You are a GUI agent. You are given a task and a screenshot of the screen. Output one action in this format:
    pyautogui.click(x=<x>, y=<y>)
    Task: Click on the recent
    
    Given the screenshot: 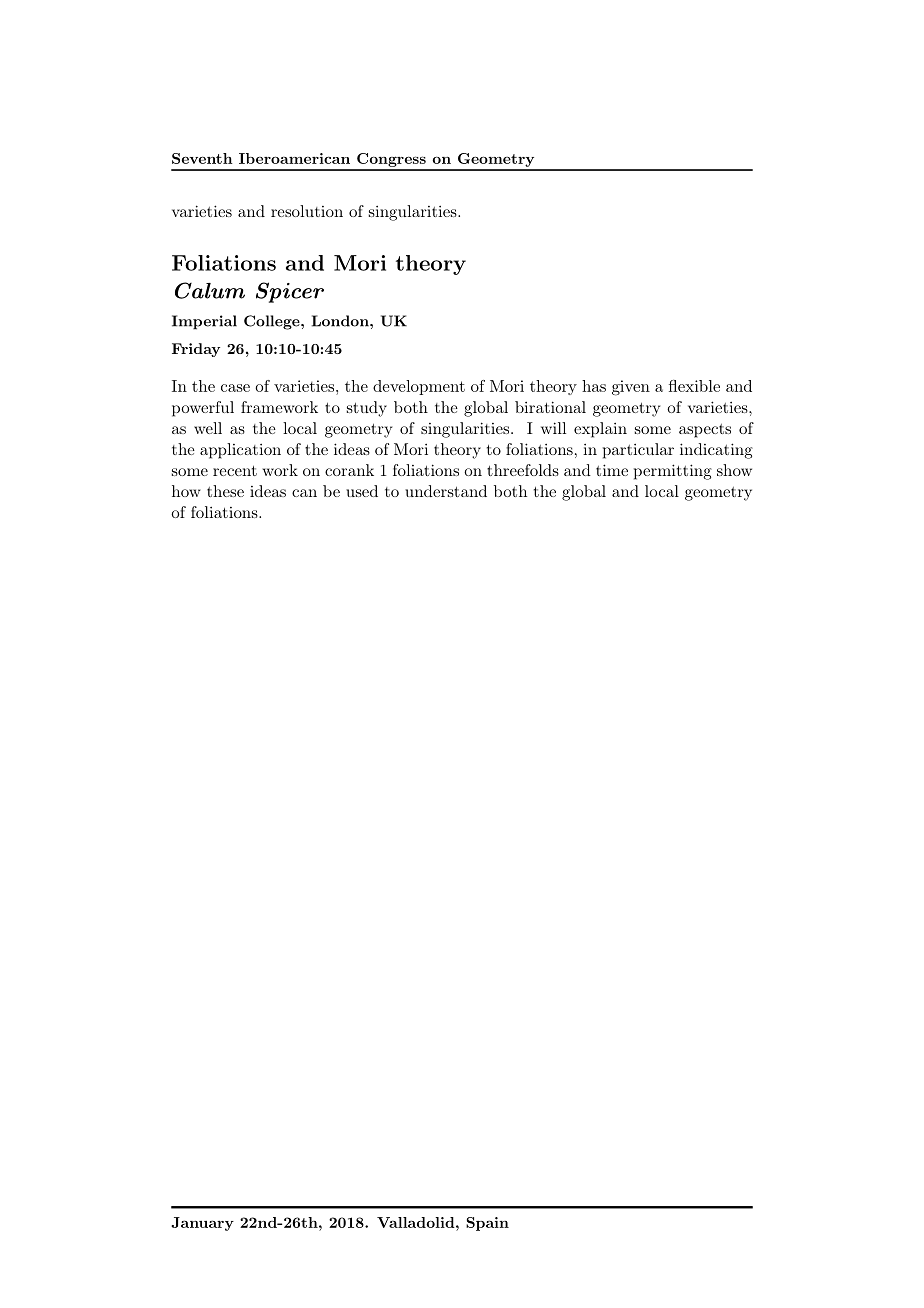 What is the action you would take?
    pyautogui.click(x=235, y=470)
